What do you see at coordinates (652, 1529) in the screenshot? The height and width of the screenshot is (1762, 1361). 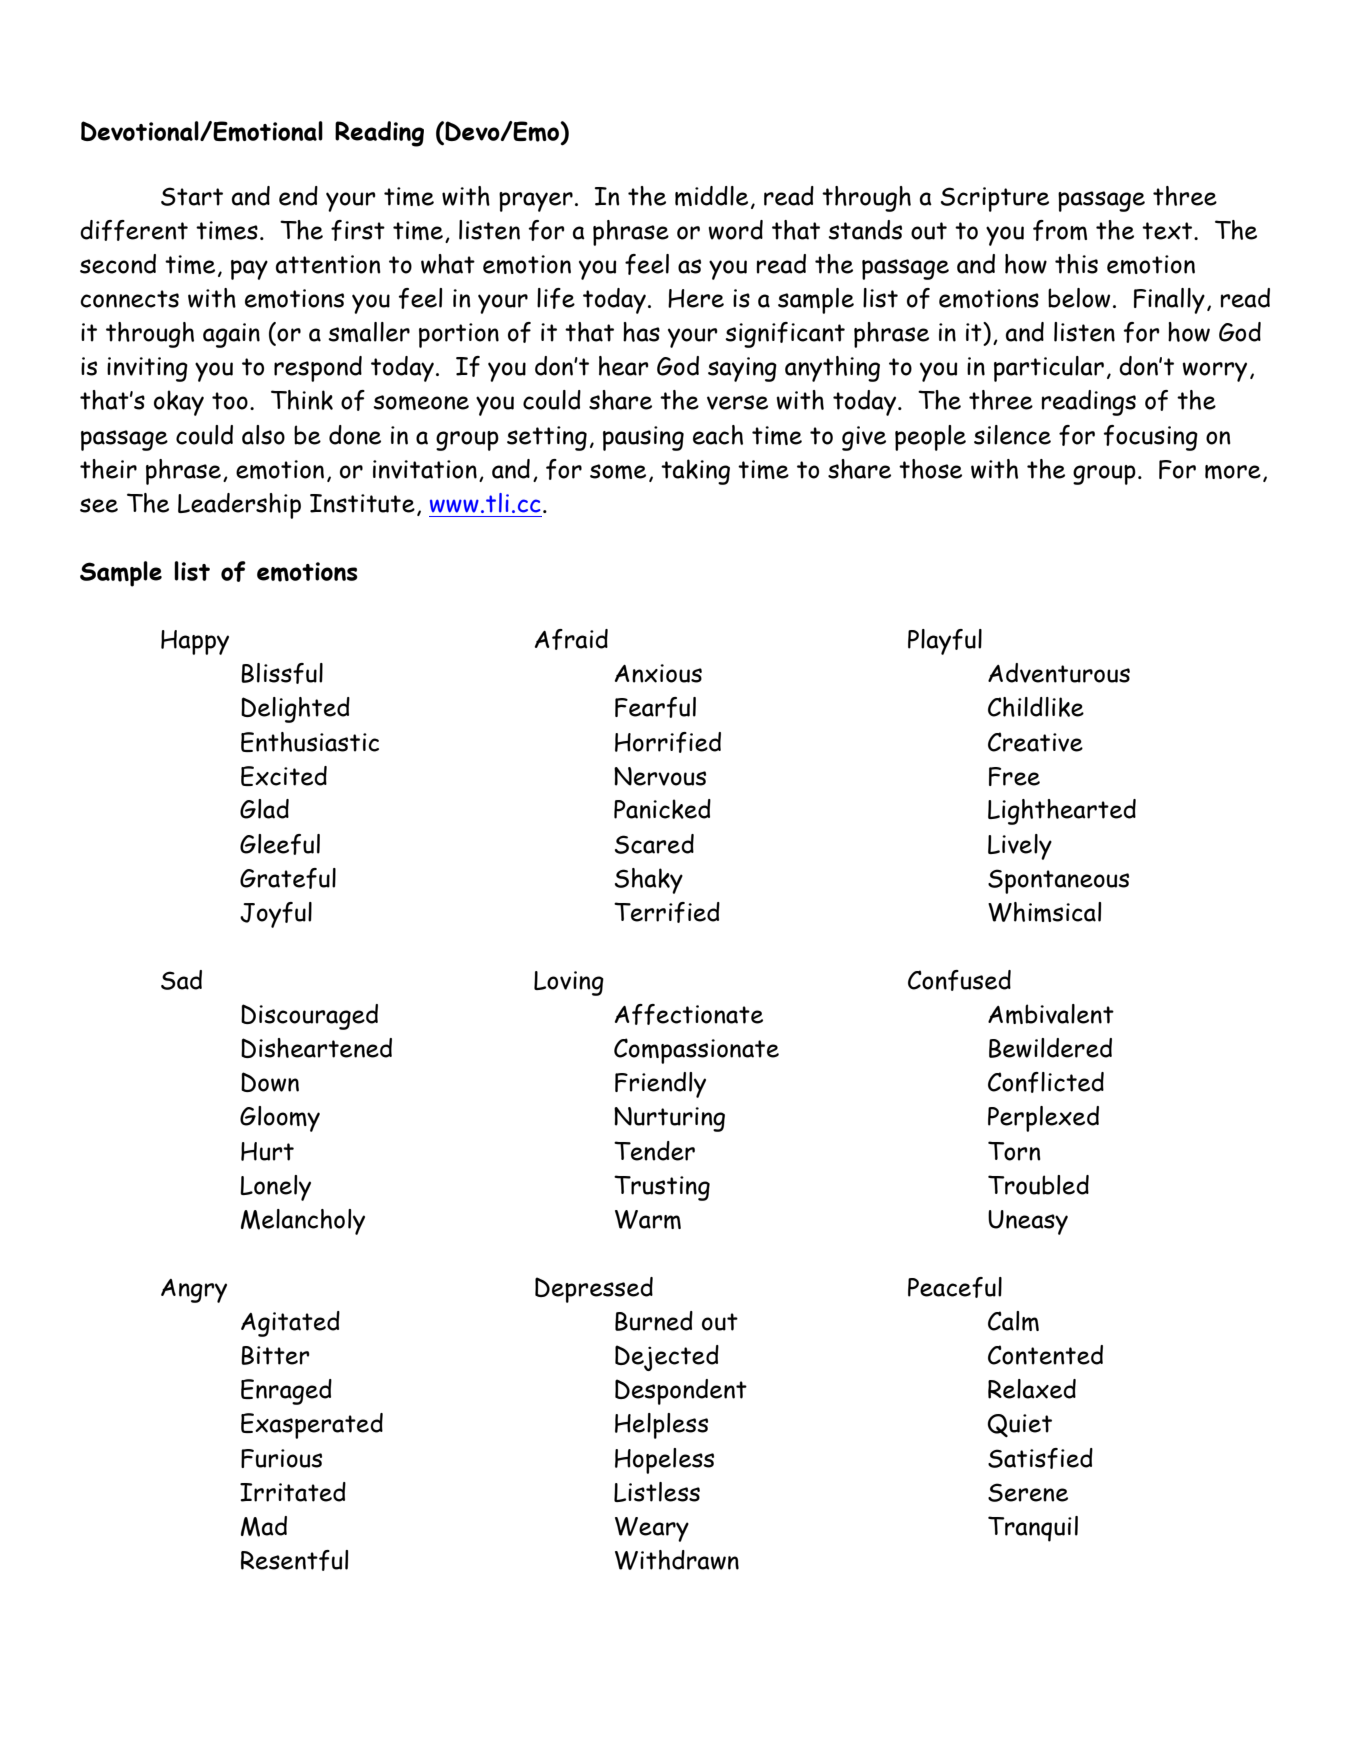 I see `Weary` at bounding box center [652, 1529].
